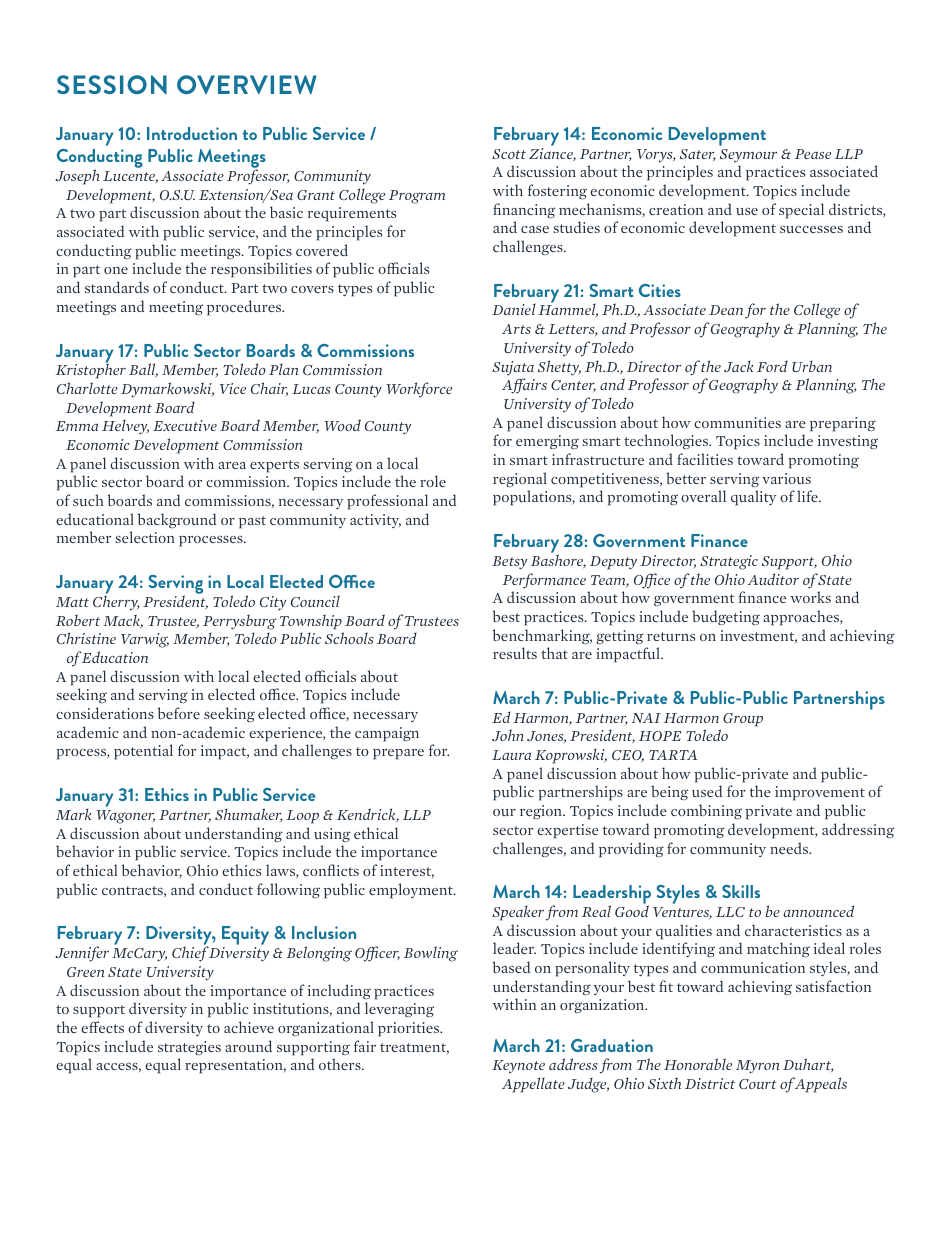 This screenshot has height=1233, width=952. Describe the element at coordinates (737, 422) in the screenshot. I see `communities` at that location.
